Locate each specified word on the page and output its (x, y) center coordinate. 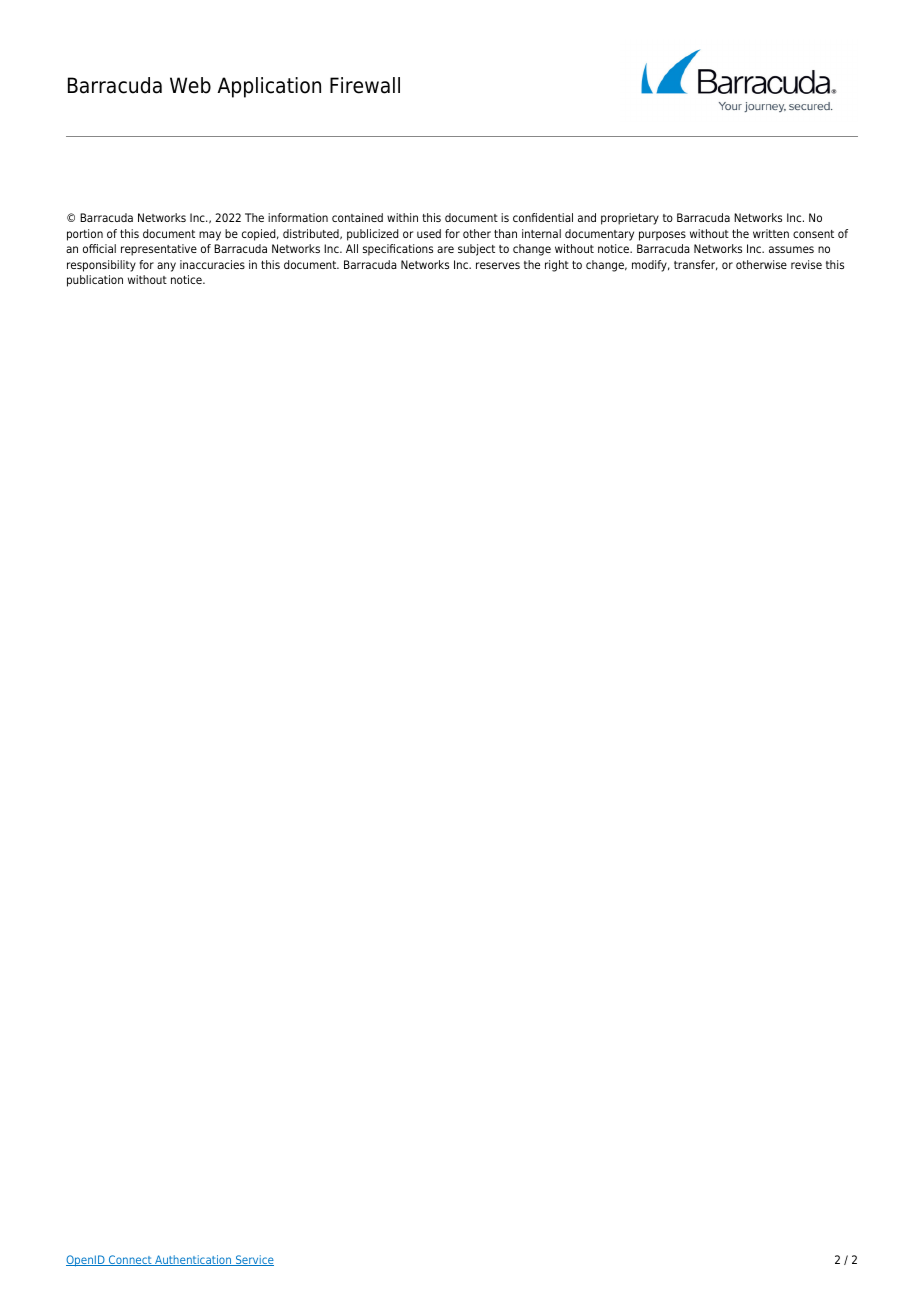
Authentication (193, 1260)
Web (190, 85)
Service (254, 1260)
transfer (696, 265)
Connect (130, 1260)
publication (95, 281)
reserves (498, 265)
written (771, 233)
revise (806, 264)
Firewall (365, 85)
